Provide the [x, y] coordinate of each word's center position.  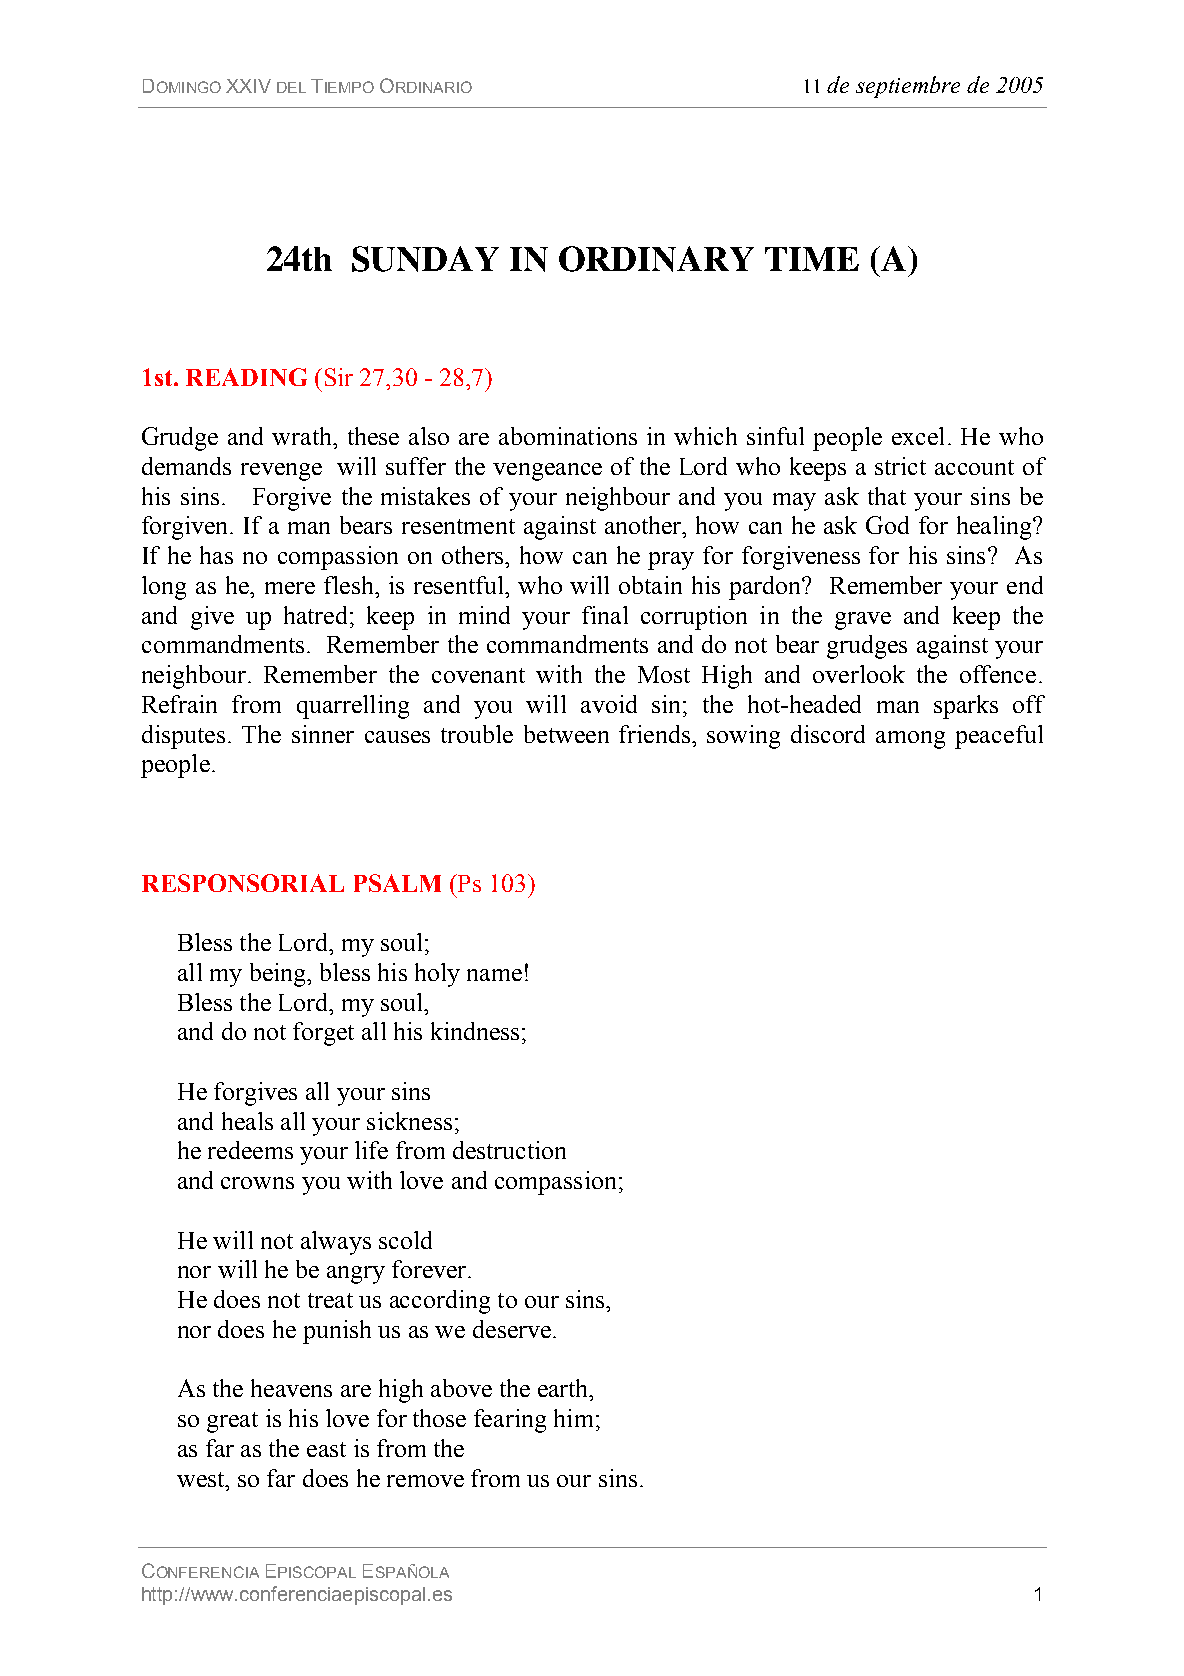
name [494, 975]
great [232, 1422]
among [910, 740]
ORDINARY [656, 259]
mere [290, 588]
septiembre [908, 87]
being [279, 975]
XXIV [248, 86]
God [887, 525]
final [605, 615]
